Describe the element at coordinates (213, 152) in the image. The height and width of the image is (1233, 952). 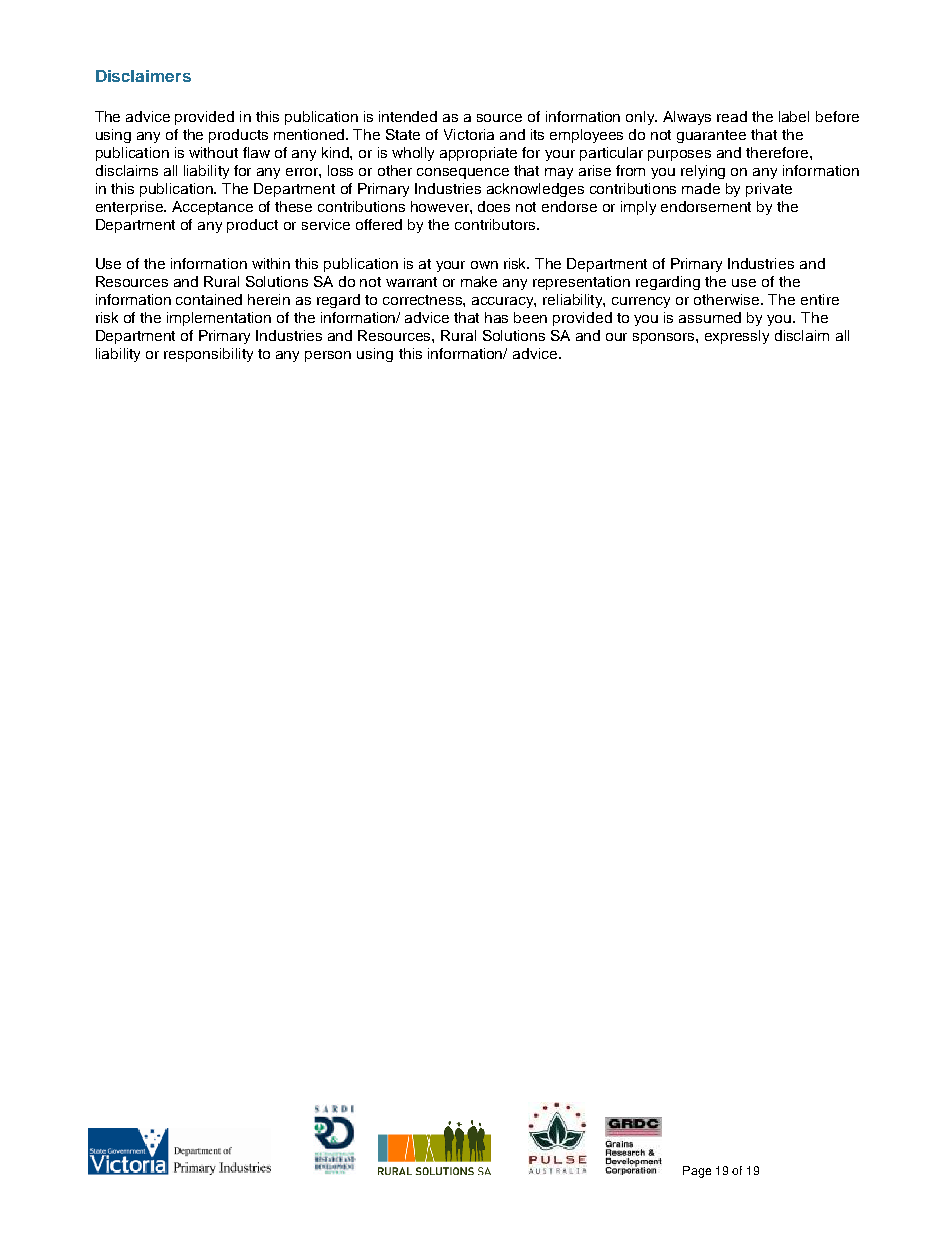
I see `without` at that location.
